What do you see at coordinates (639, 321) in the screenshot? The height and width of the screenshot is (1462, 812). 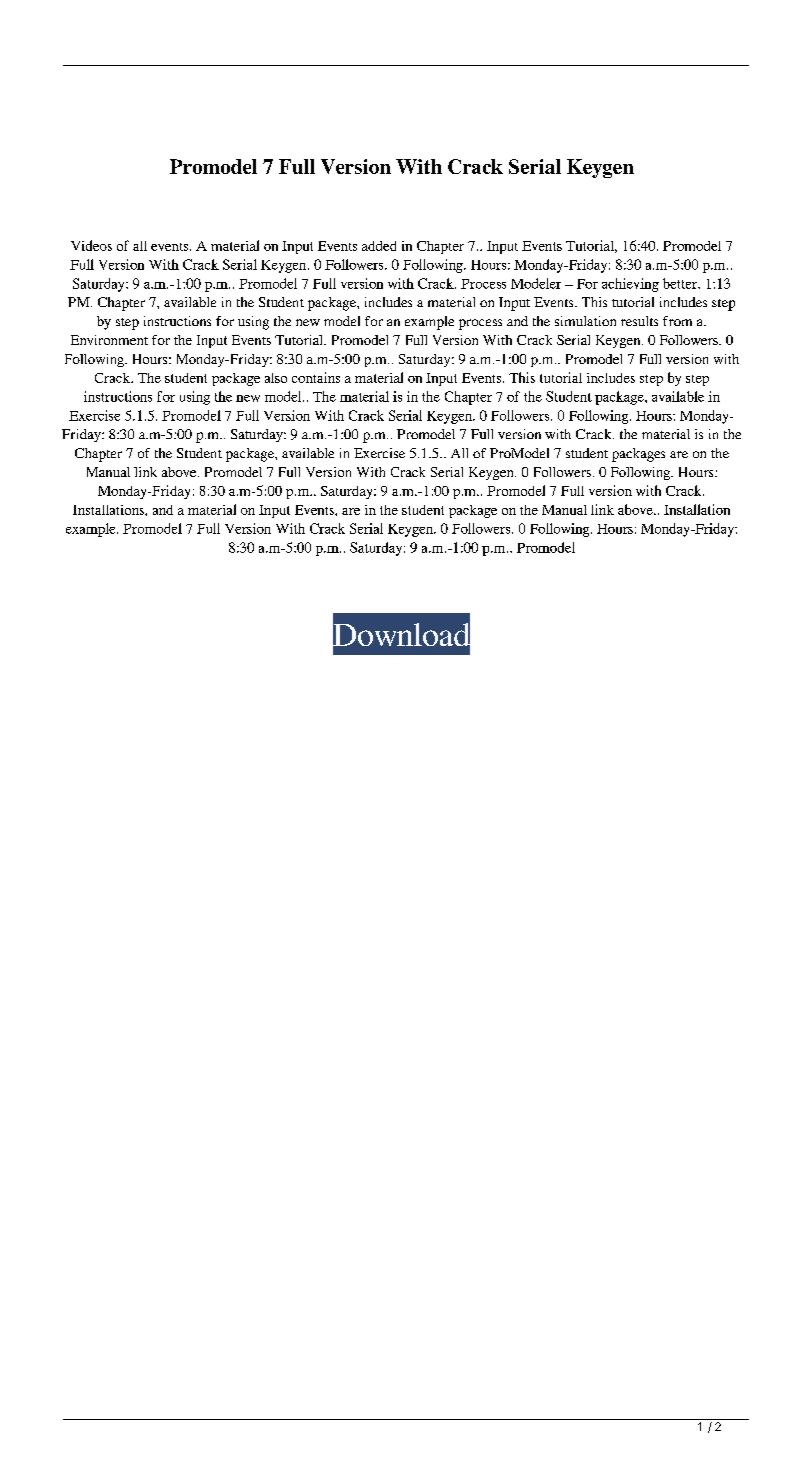 I see `results` at bounding box center [639, 321].
